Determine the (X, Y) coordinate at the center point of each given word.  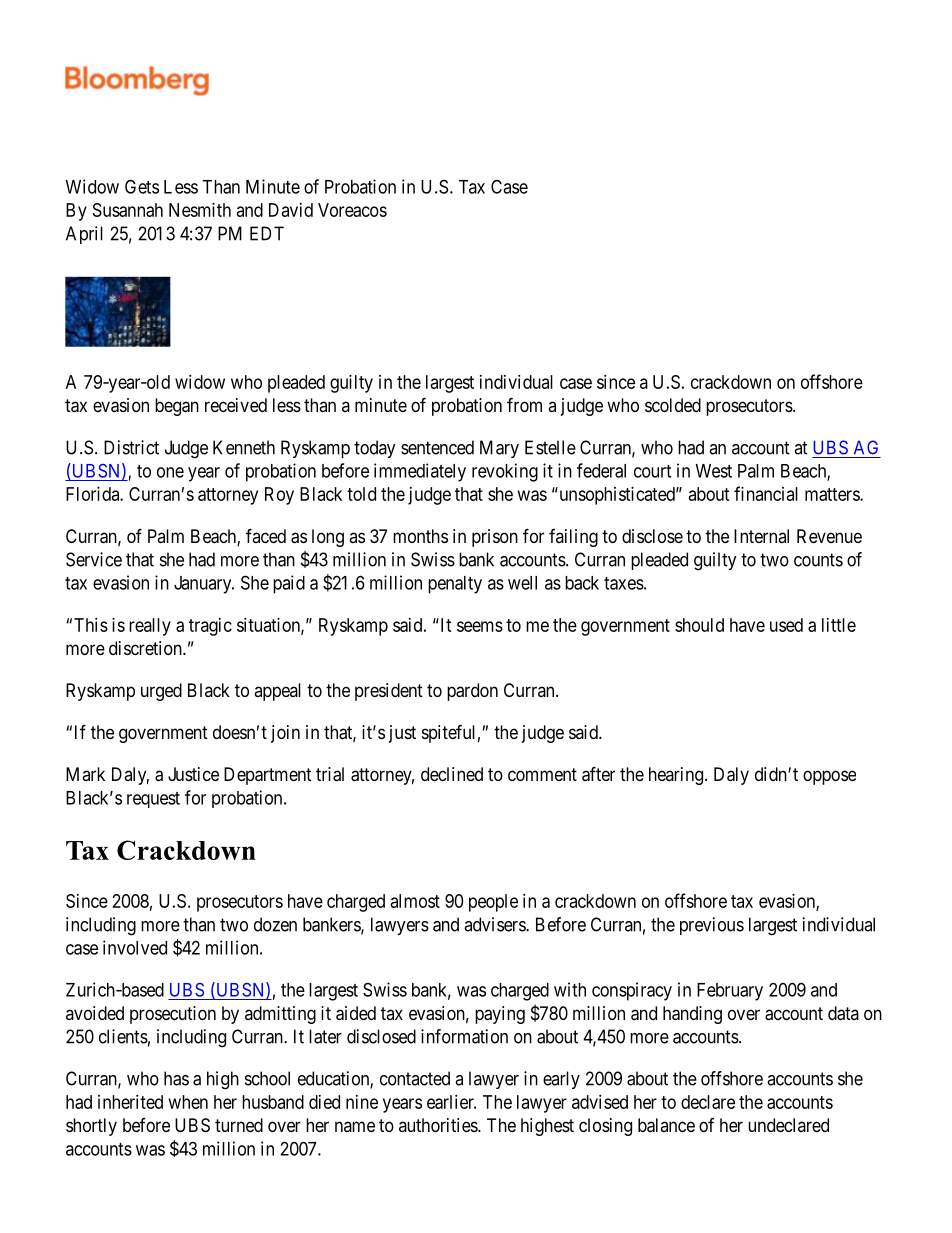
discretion (146, 648)
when (188, 1102)
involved (135, 947)
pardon (472, 692)
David (291, 210)
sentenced (437, 447)
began (177, 407)
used (786, 625)
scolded (673, 405)
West (714, 471)
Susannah (128, 210)
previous (712, 926)
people (493, 903)
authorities (439, 1125)
